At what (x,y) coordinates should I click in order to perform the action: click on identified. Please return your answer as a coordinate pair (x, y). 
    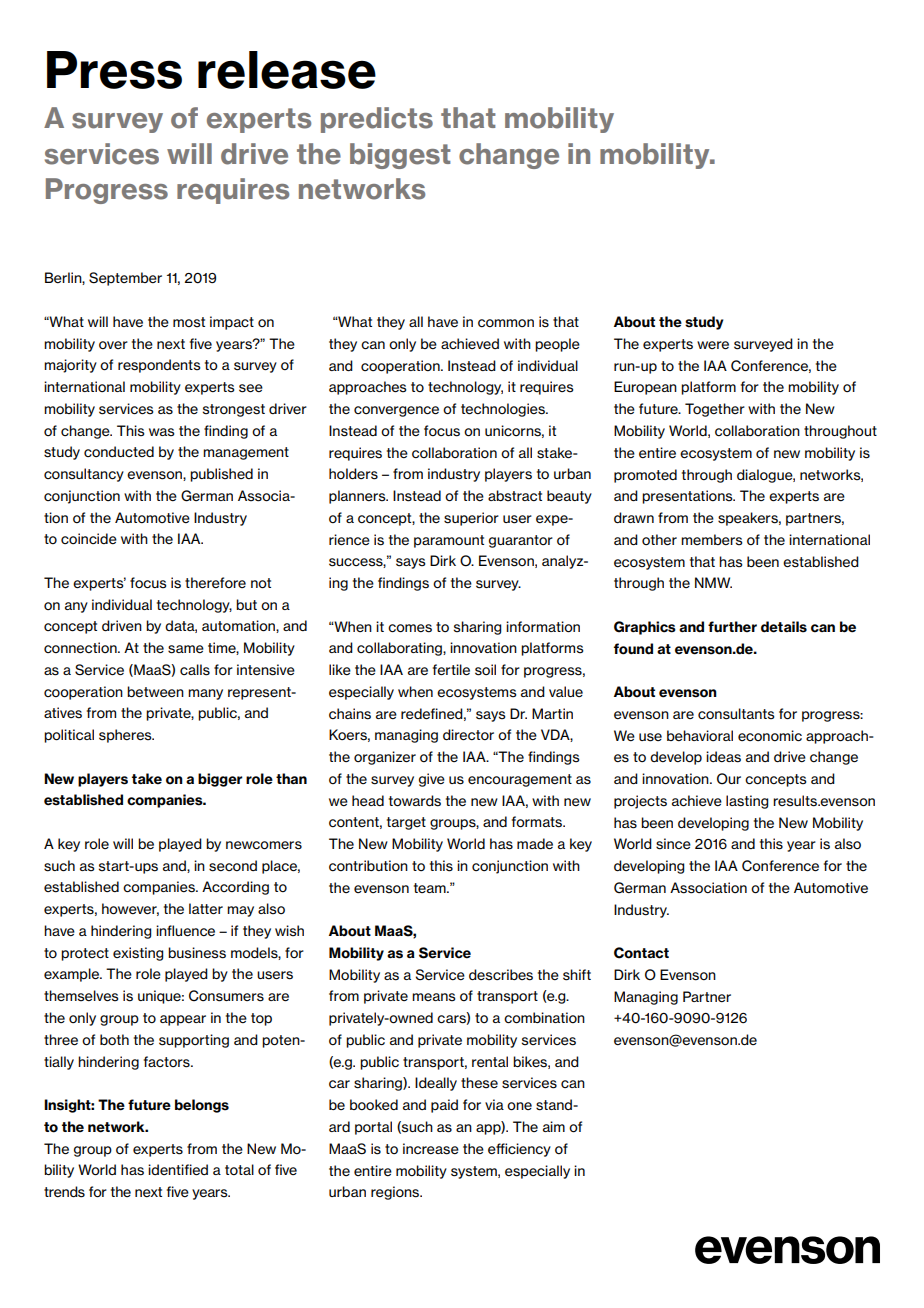
    Looking at the image, I should click on (178, 1169).
